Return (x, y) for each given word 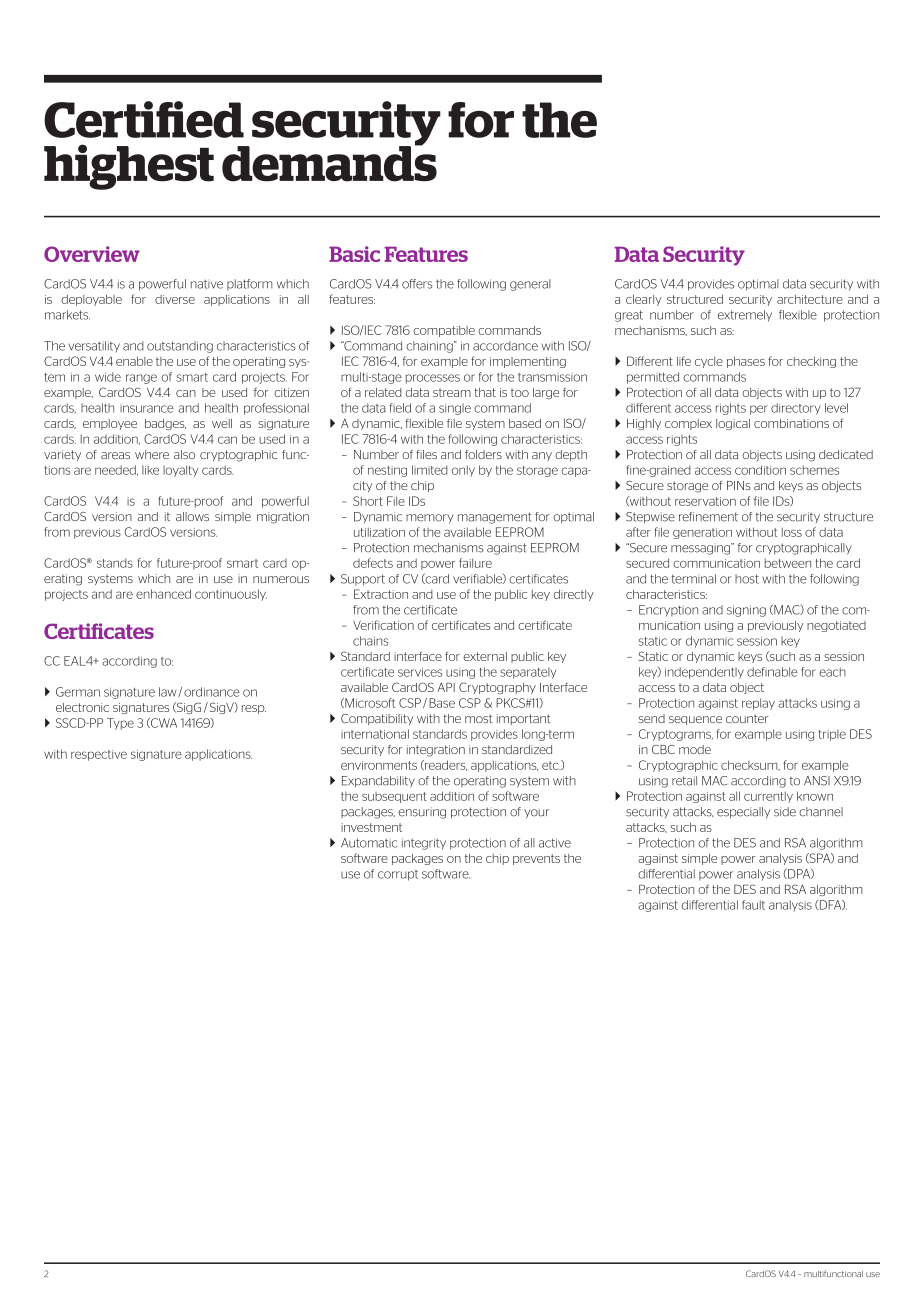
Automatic (369, 843)
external (485, 656)
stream (452, 392)
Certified (144, 119)
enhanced (163, 594)
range (141, 379)
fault (753, 905)
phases (746, 362)
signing (746, 611)
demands (329, 163)
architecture (810, 299)
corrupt (398, 875)
